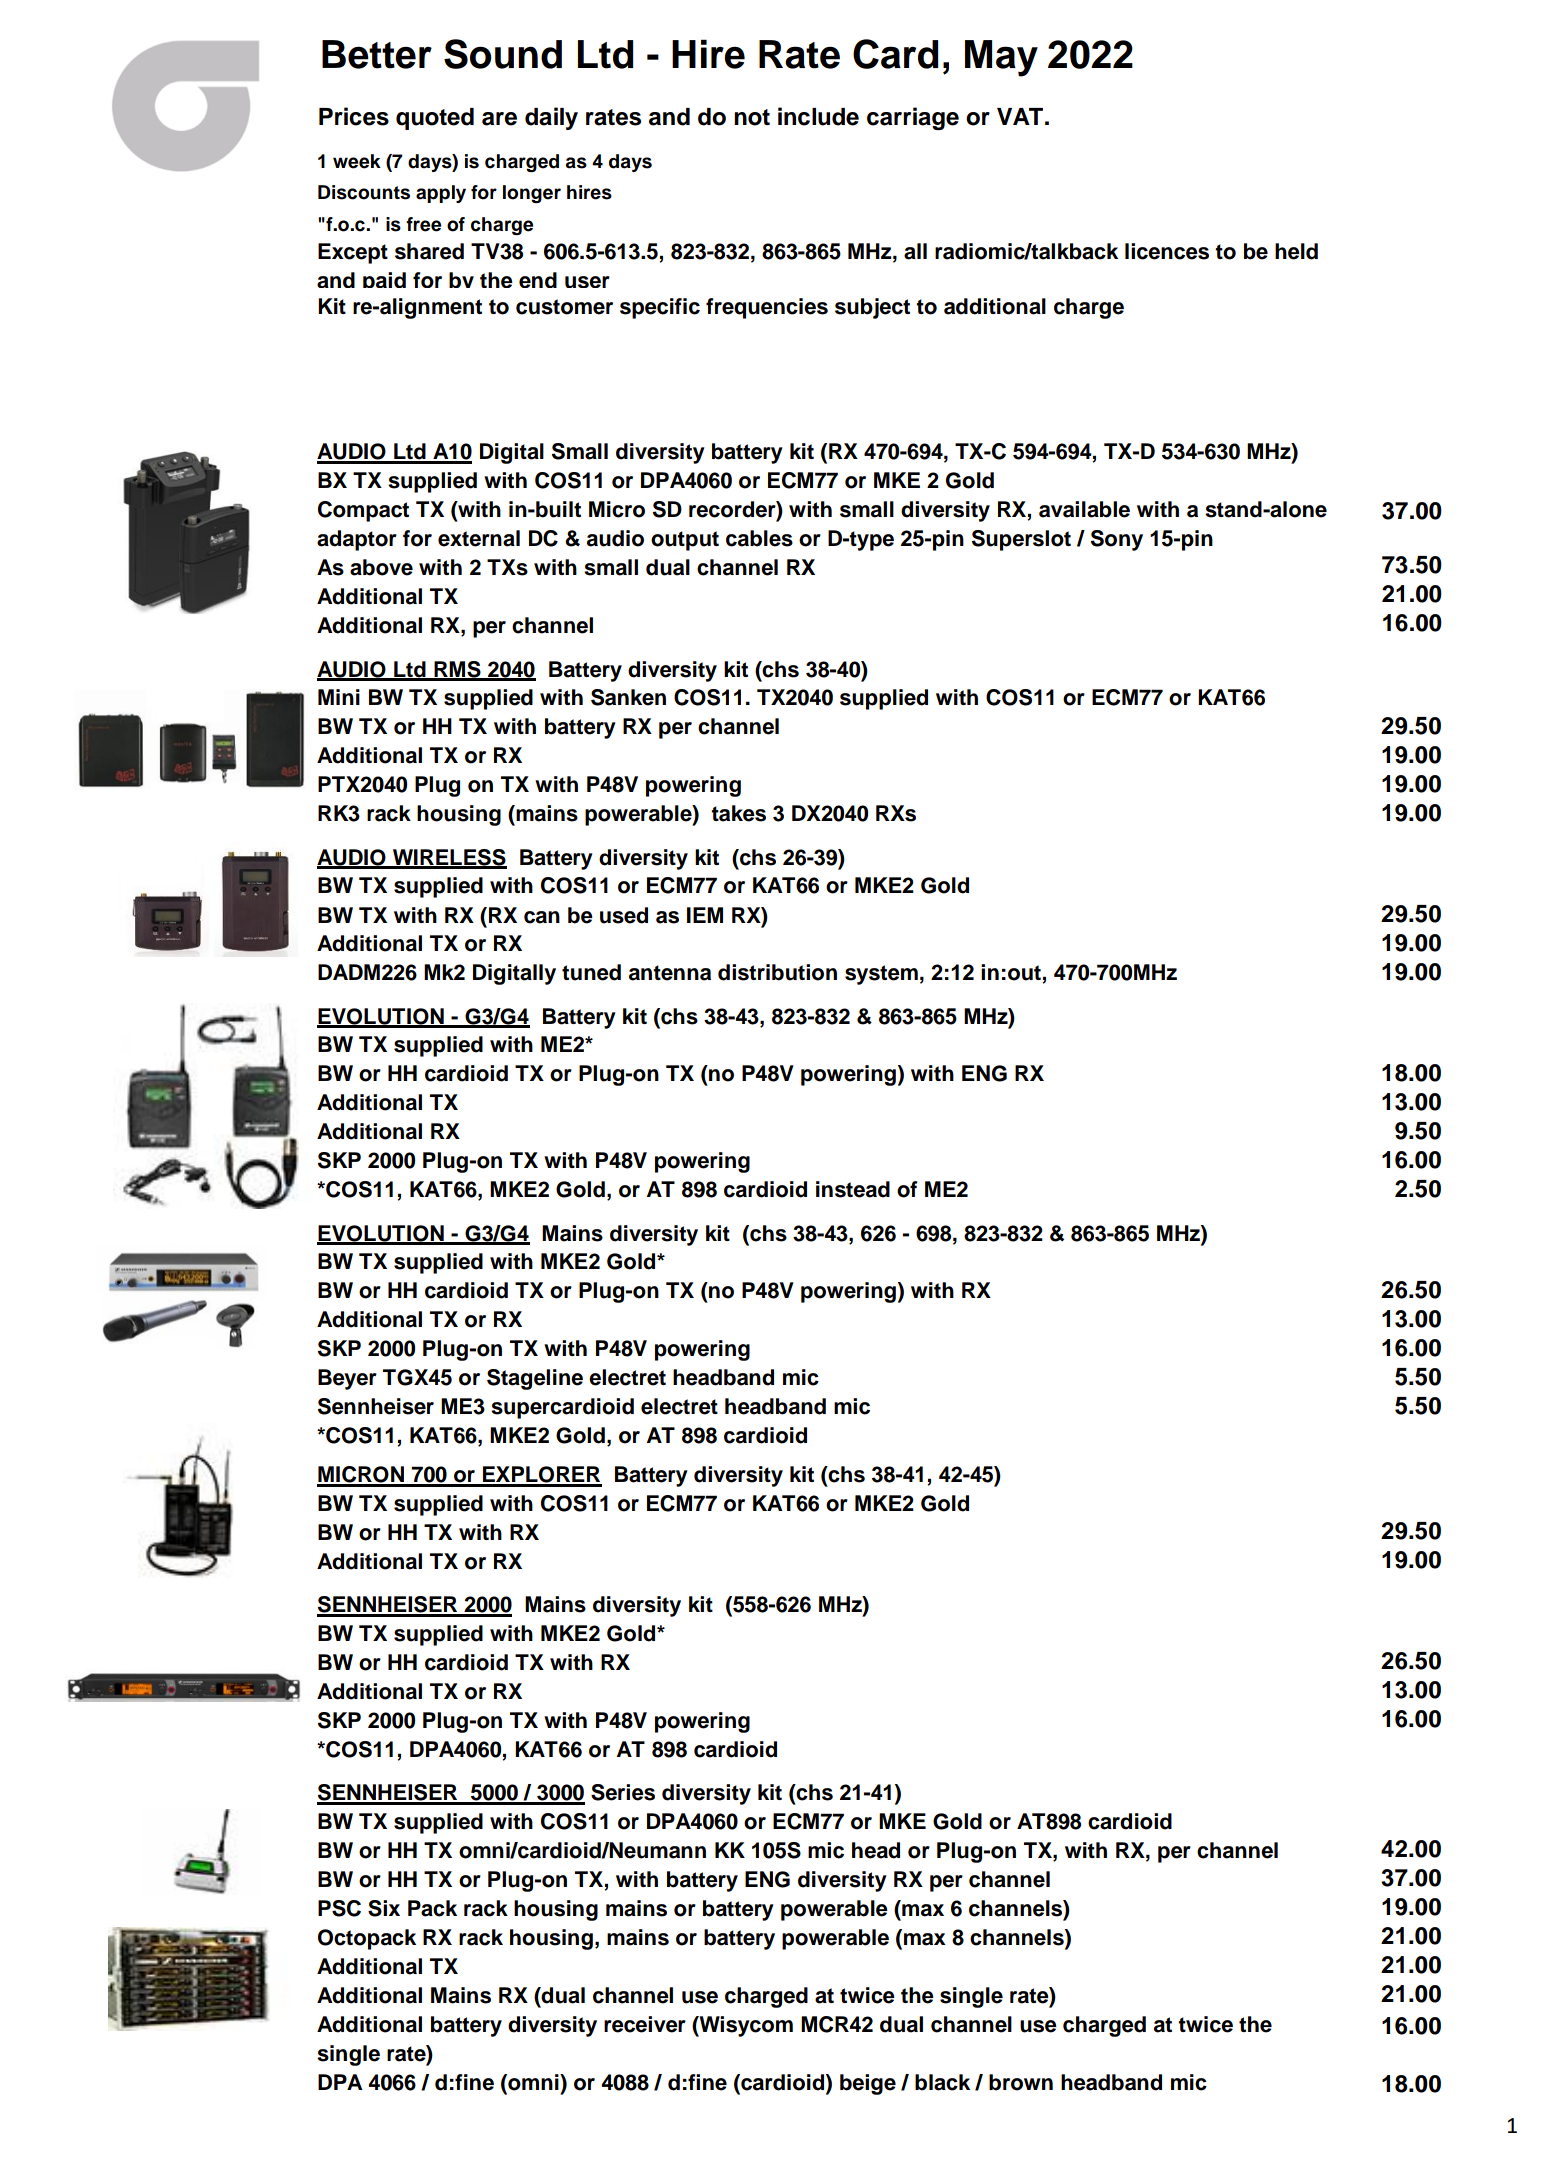  What do you see at coordinates (623, 1792) in the document?
I see `Series` at bounding box center [623, 1792].
